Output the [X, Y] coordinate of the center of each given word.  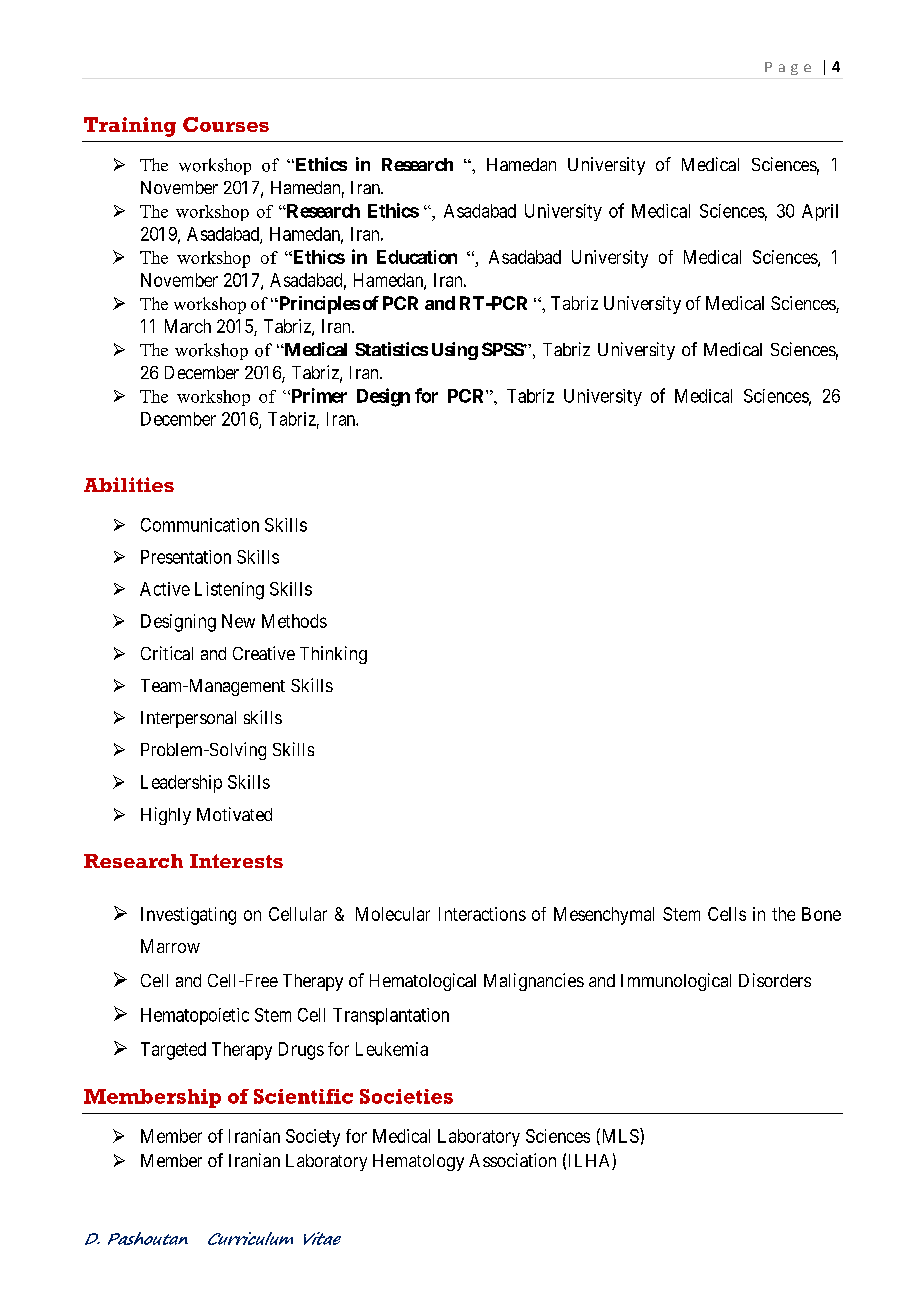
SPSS [503, 349]
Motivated [234, 814]
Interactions [482, 914]
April [820, 212]
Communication [200, 525]
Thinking [333, 655]
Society [313, 1138]
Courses [226, 124]
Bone [821, 914]
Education [417, 257]
